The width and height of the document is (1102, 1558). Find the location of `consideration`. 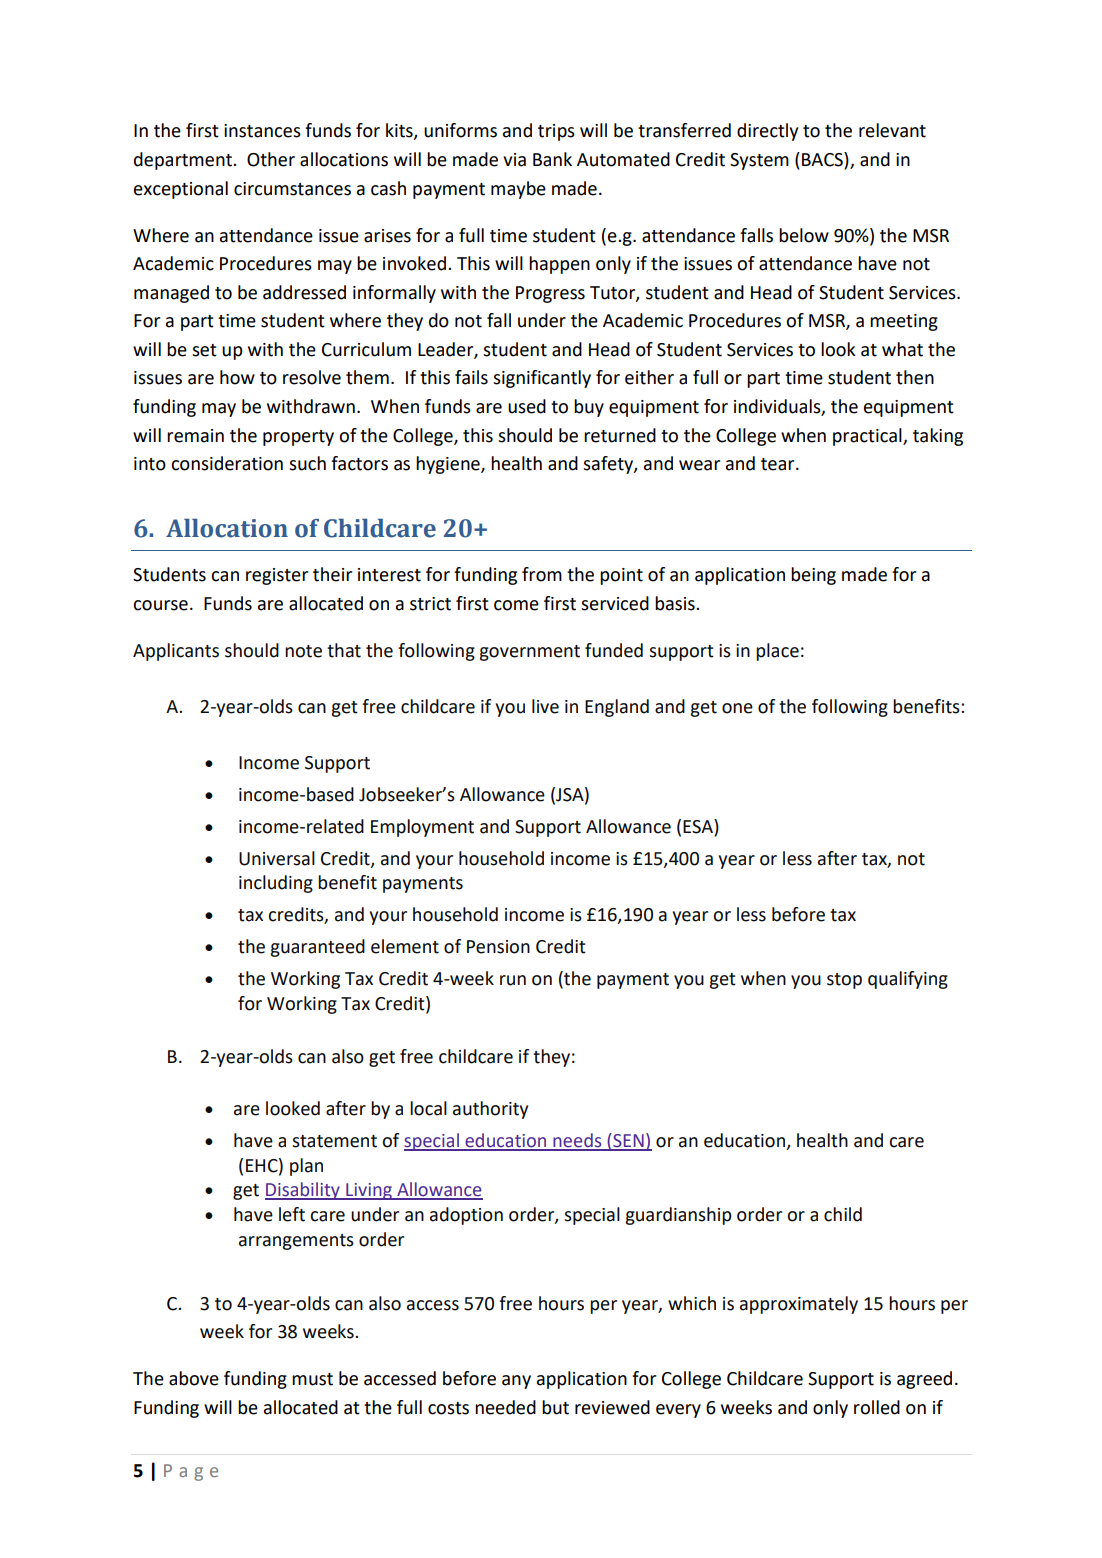

consideration is located at coordinates (227, 463).
